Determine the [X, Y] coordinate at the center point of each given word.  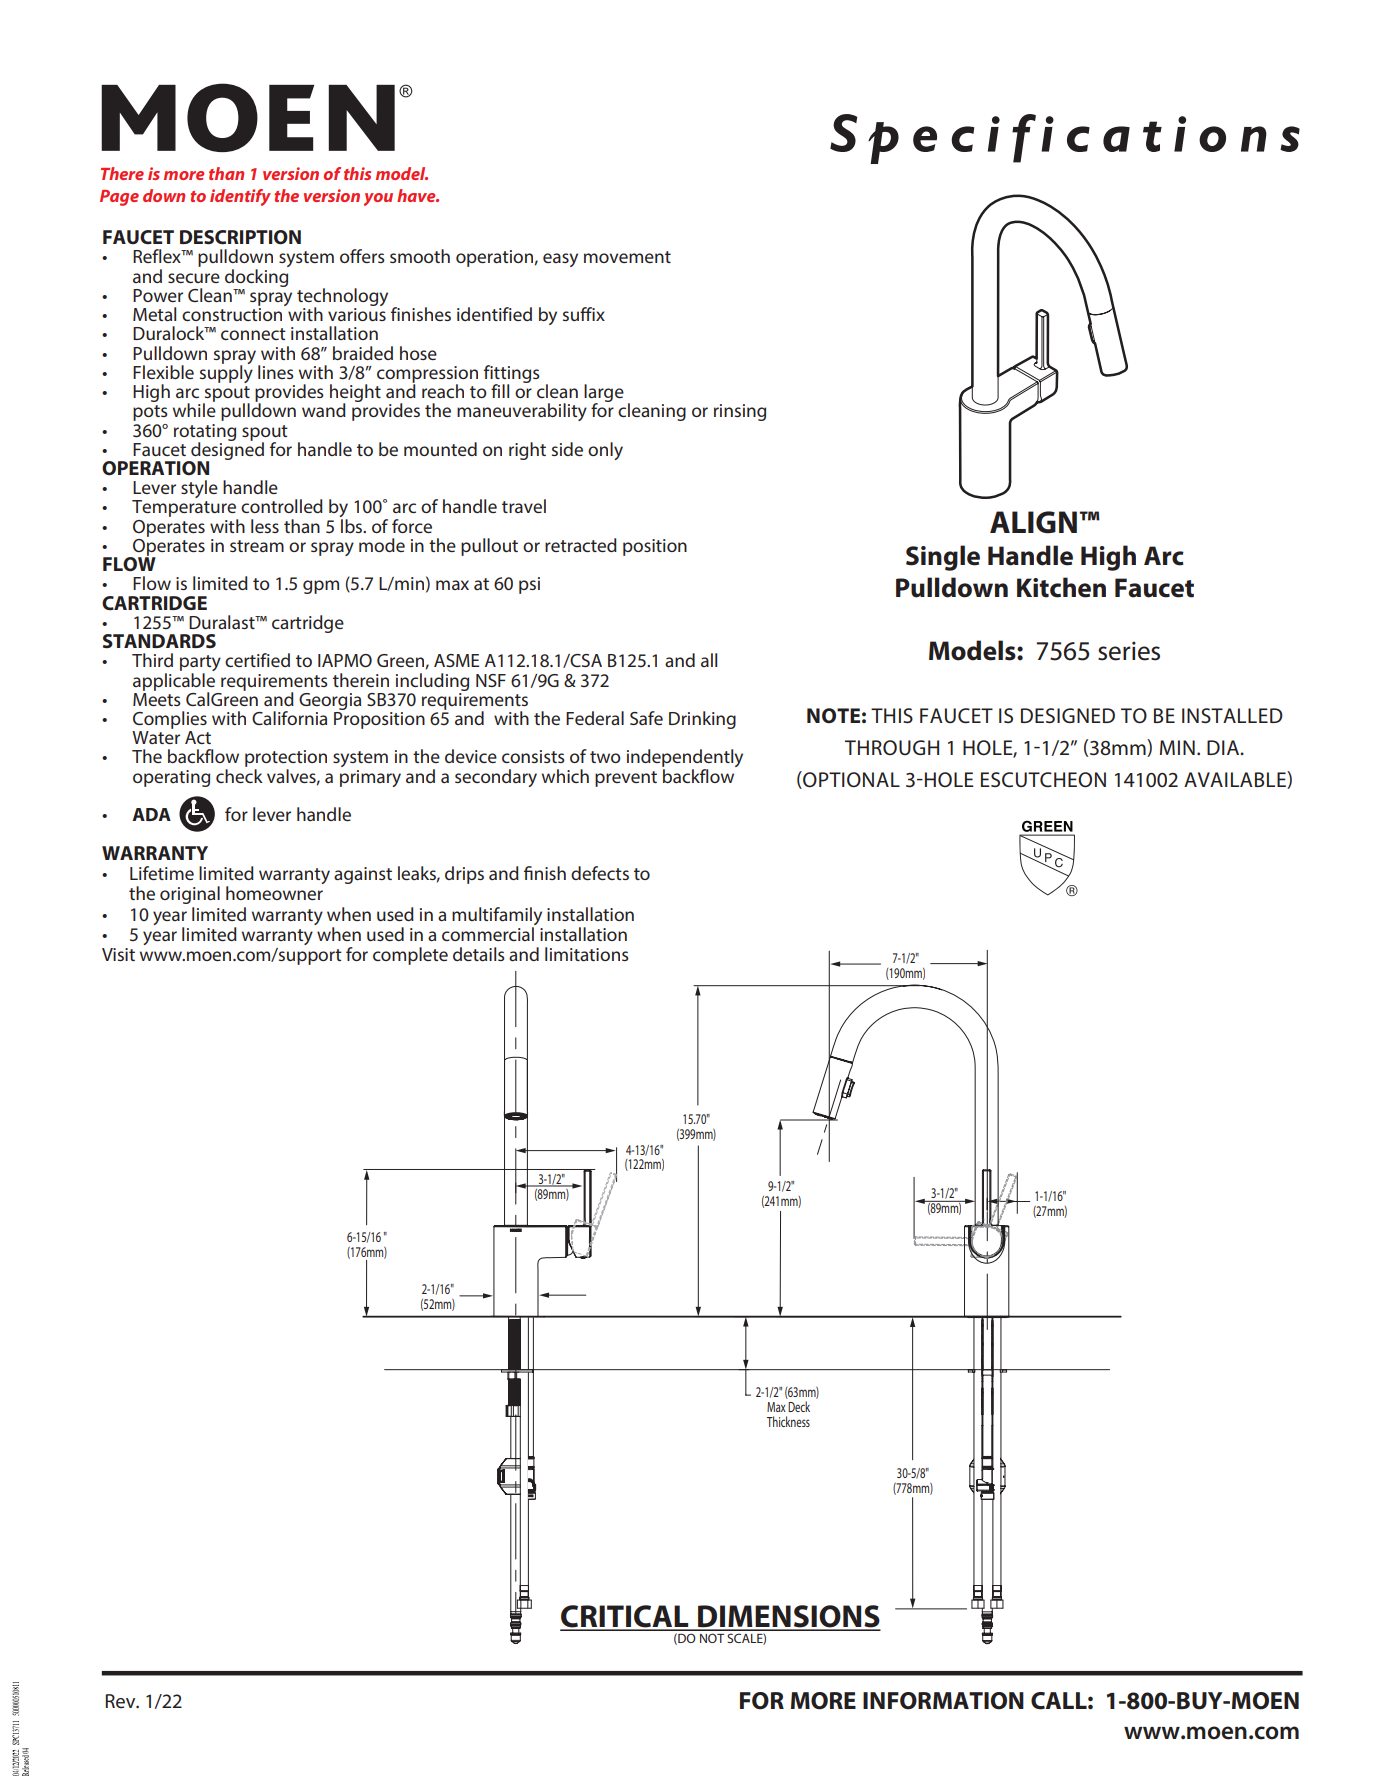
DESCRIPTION [240, 237]
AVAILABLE [1236, 780]
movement [627, 257]
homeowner [274, 893]
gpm [321, 587]
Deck [799, 1406]
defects [600, 873]
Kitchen [1061, 587]
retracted [581, 545]
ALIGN [1033, 522]
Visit [118, 954]
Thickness [788, 1421]
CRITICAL [625, 1617]
